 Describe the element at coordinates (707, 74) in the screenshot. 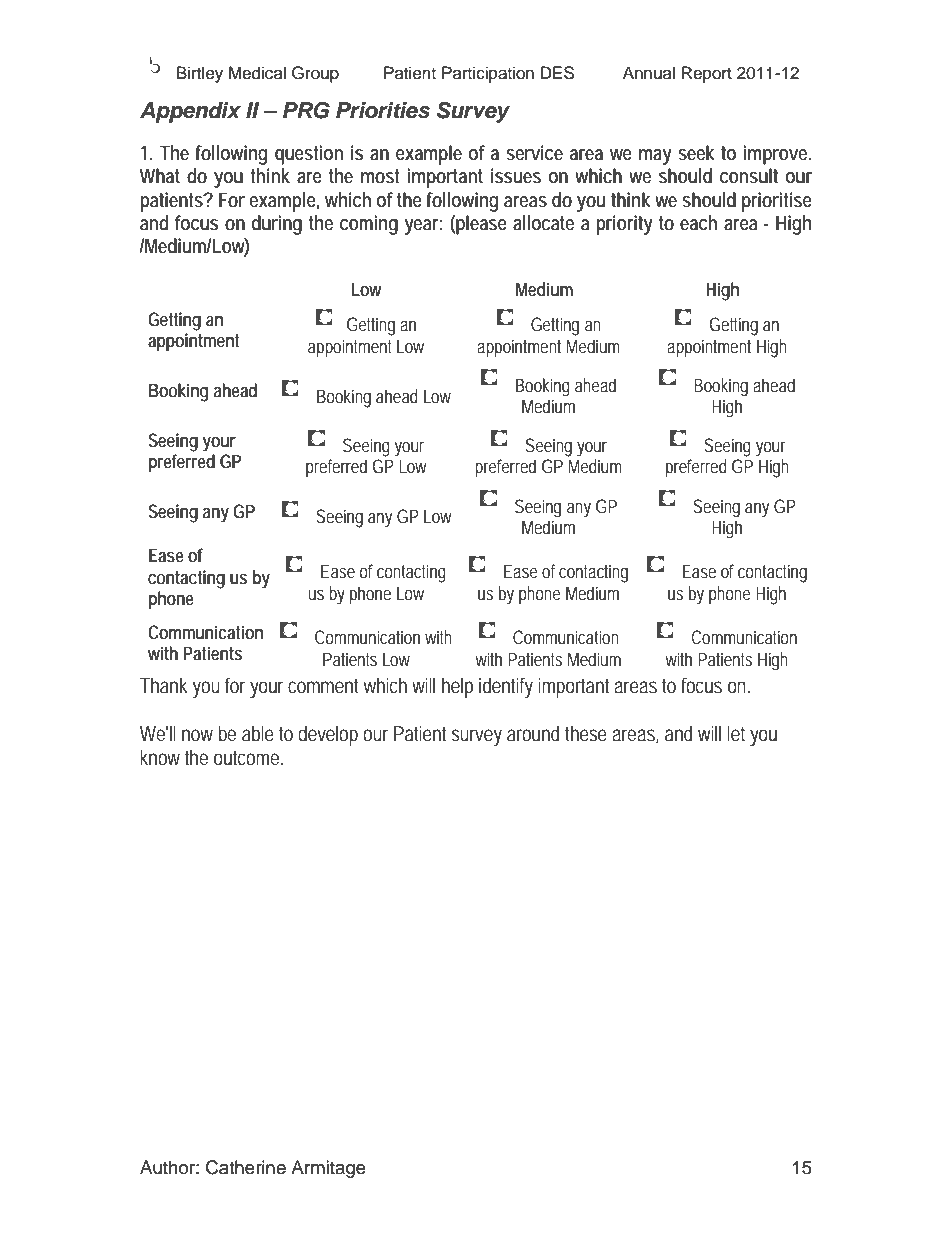

I see `Report` at that location.
